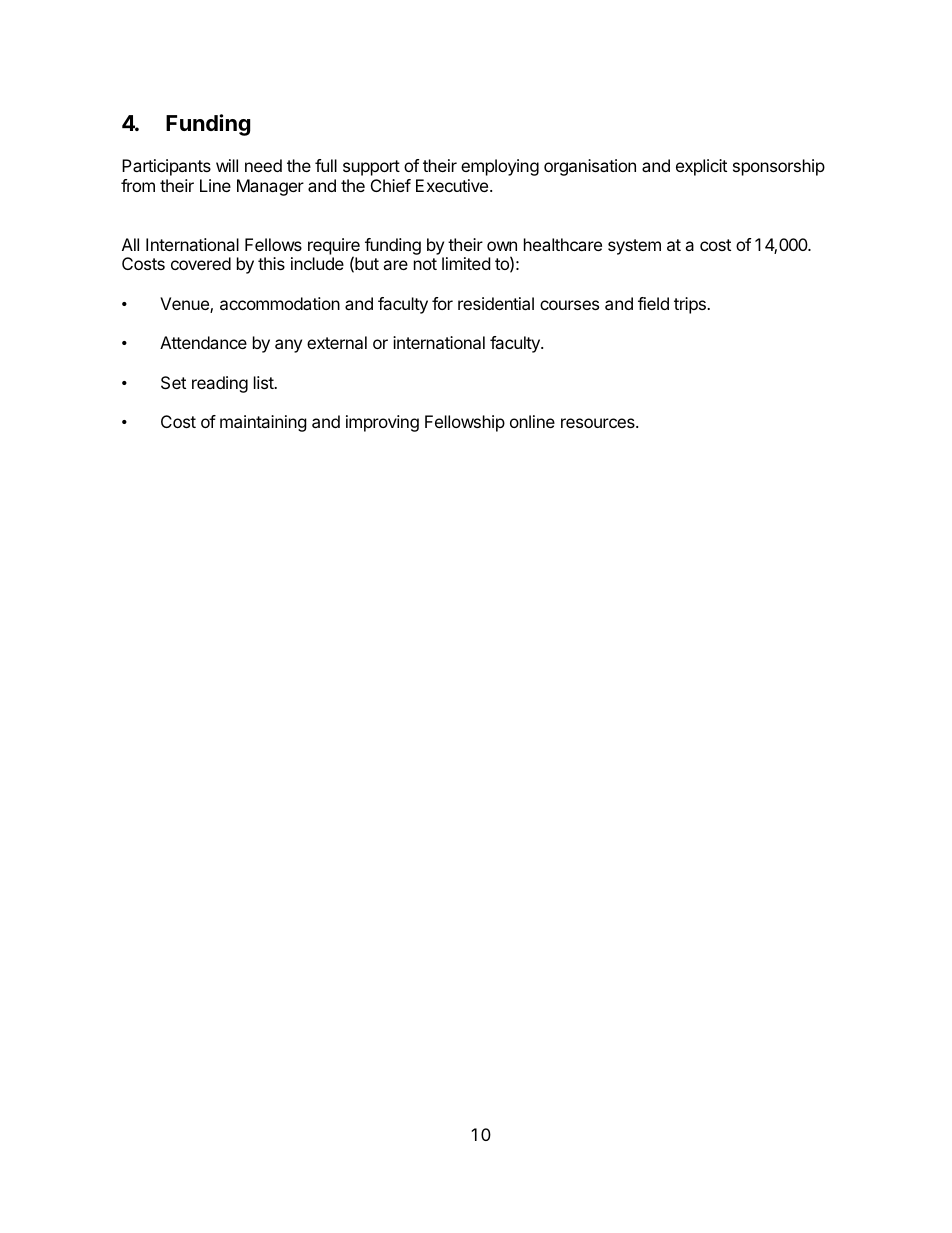  I want to click on external, so click(337, 342).
